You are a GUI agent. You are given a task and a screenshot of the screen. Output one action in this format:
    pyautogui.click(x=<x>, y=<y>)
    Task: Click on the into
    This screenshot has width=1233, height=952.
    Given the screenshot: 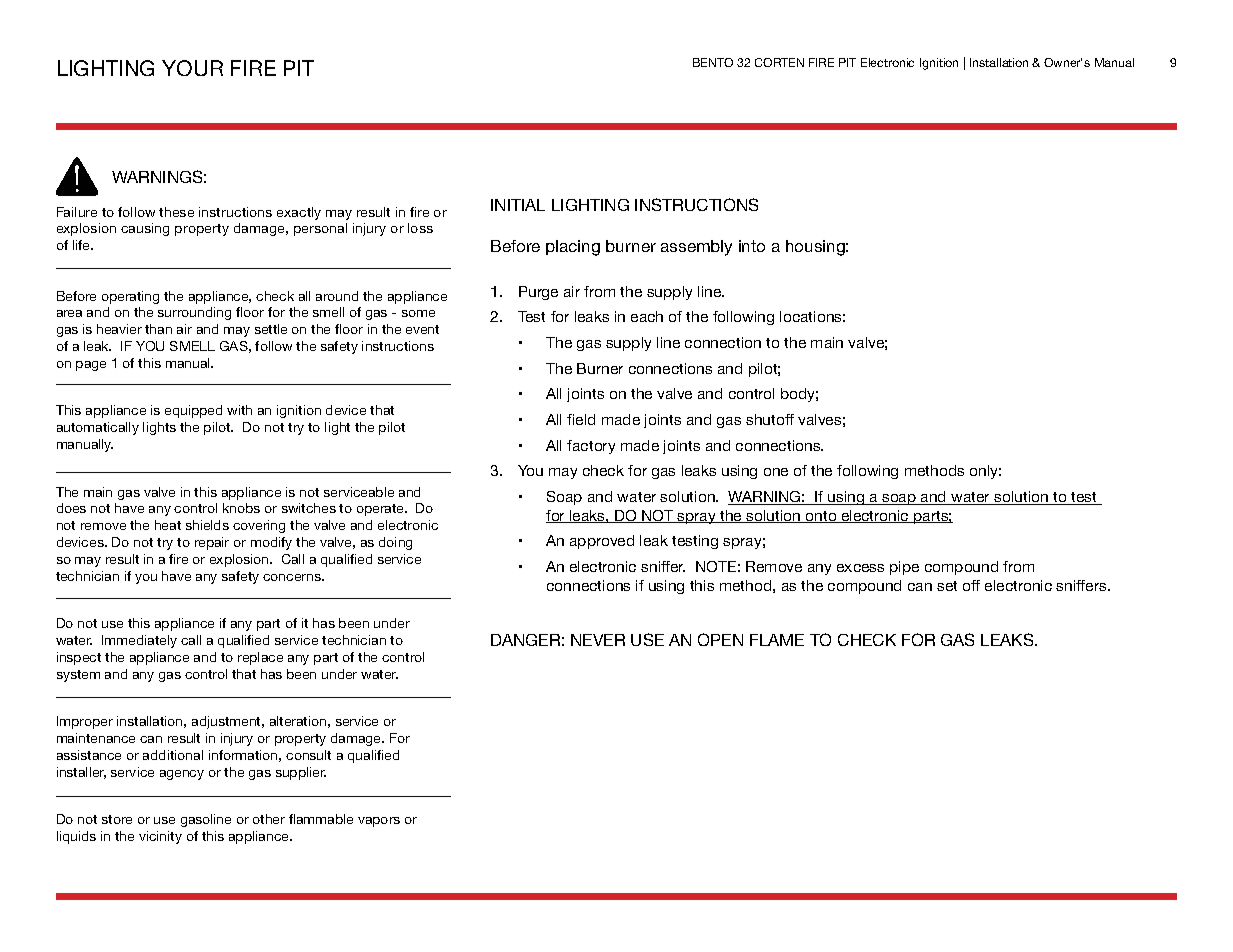 What is the action you would take?
    pyautogui.click(x=752, y=246)
